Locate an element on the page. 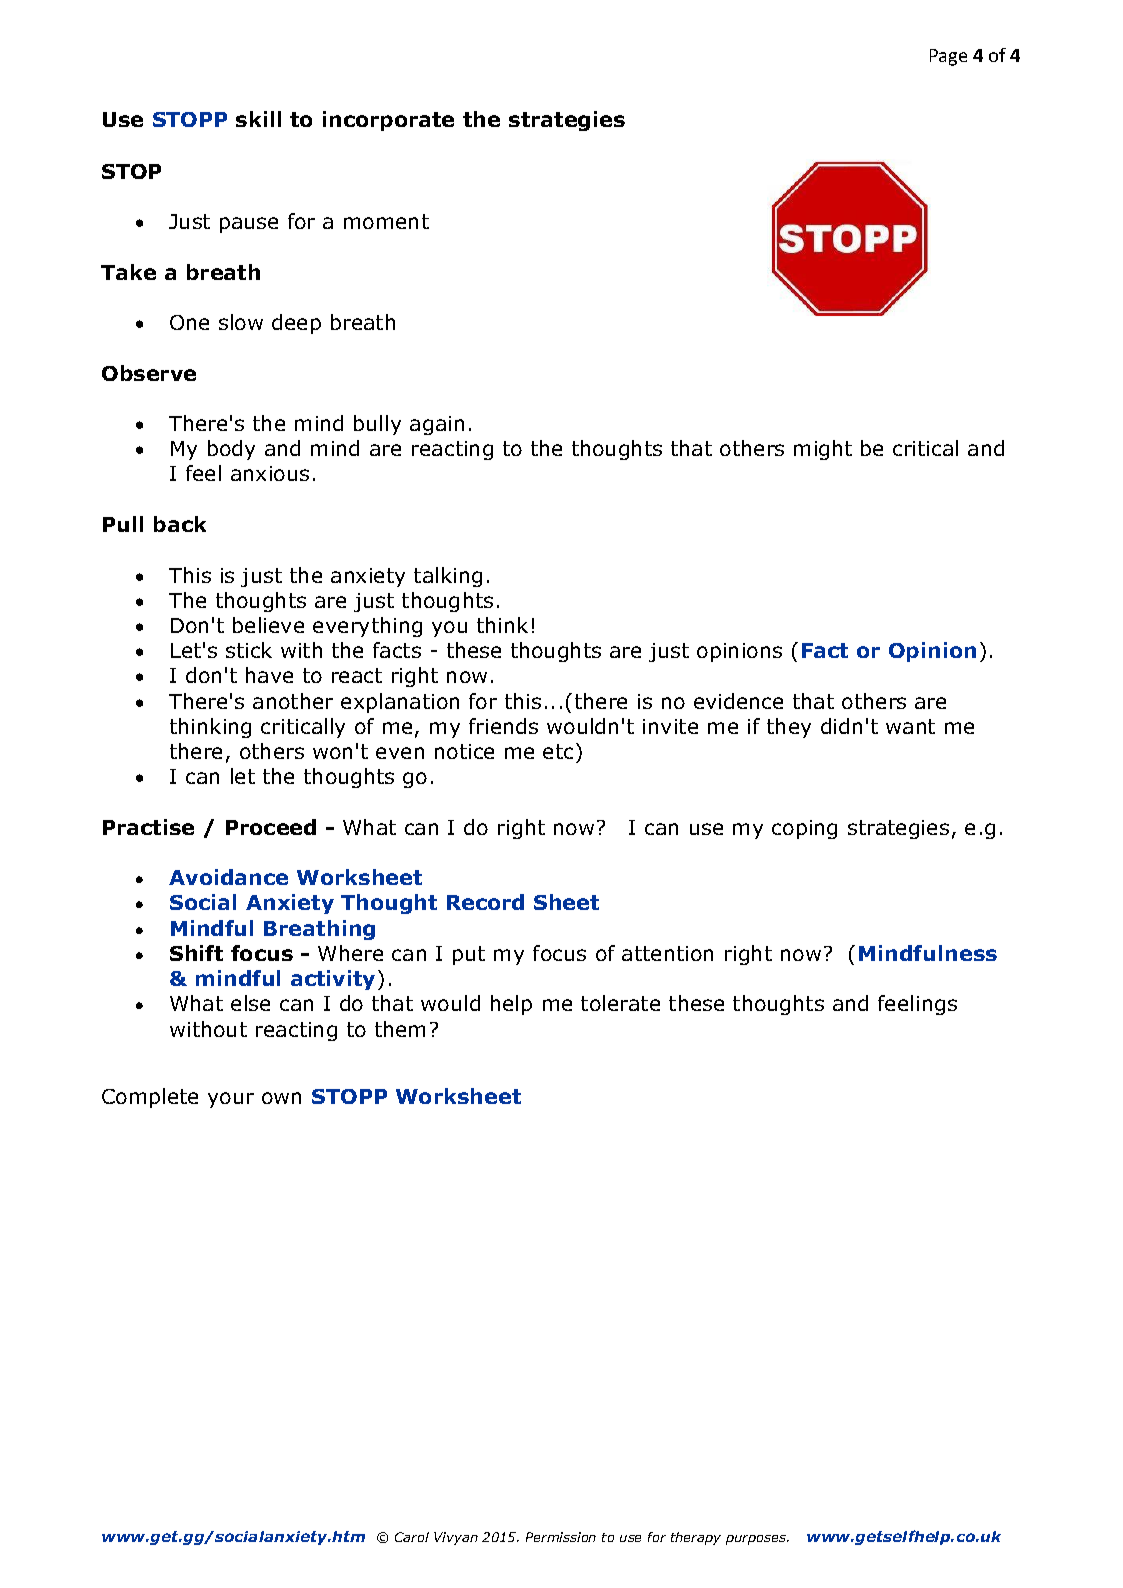 The height and width of the image is (1588, 1123). Carol is located at coordinates (412, 1537).
